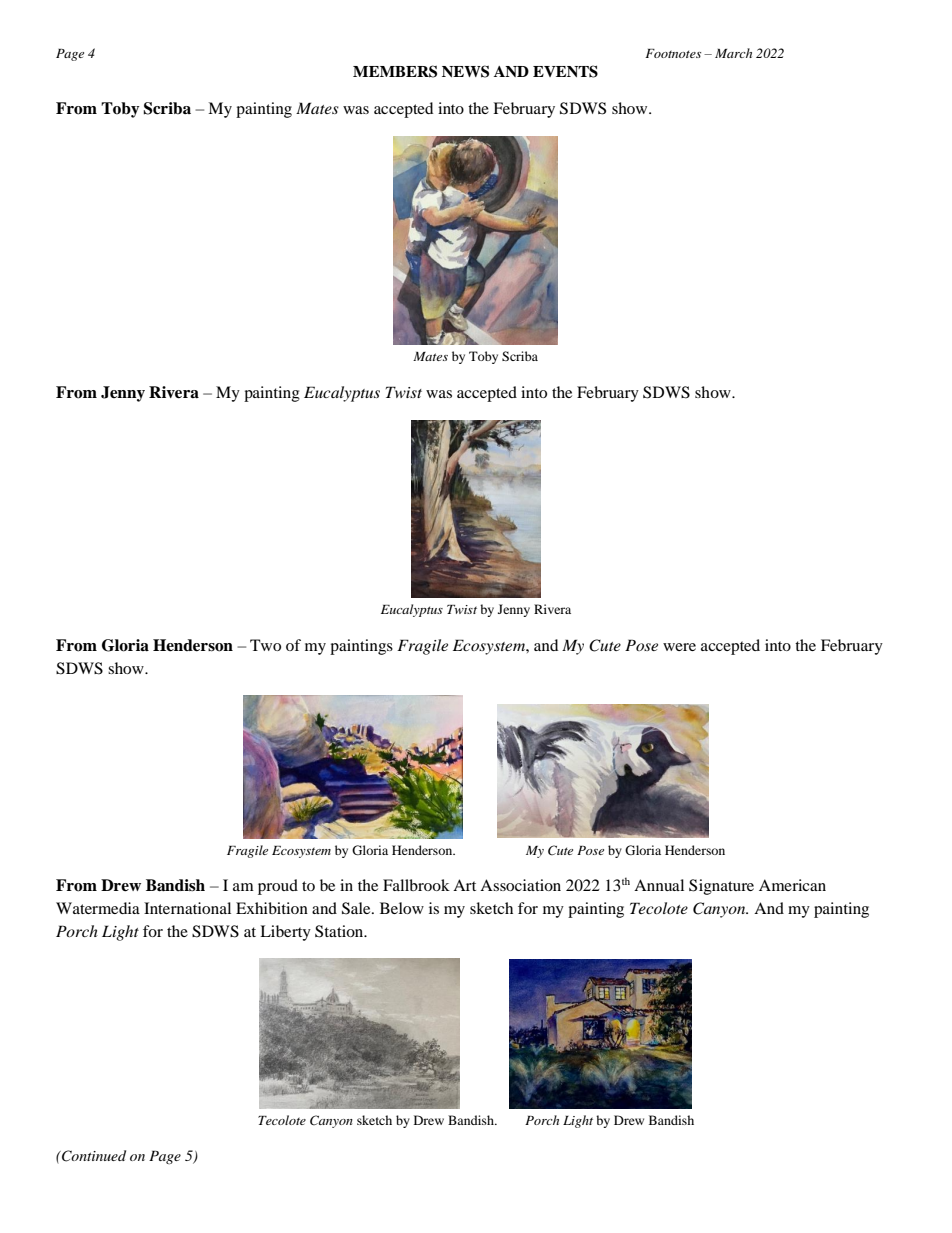 The image size is (952, 1233). Describe the element at coordinates (265, 645) in the screenshot. I see `Two` at that location.
